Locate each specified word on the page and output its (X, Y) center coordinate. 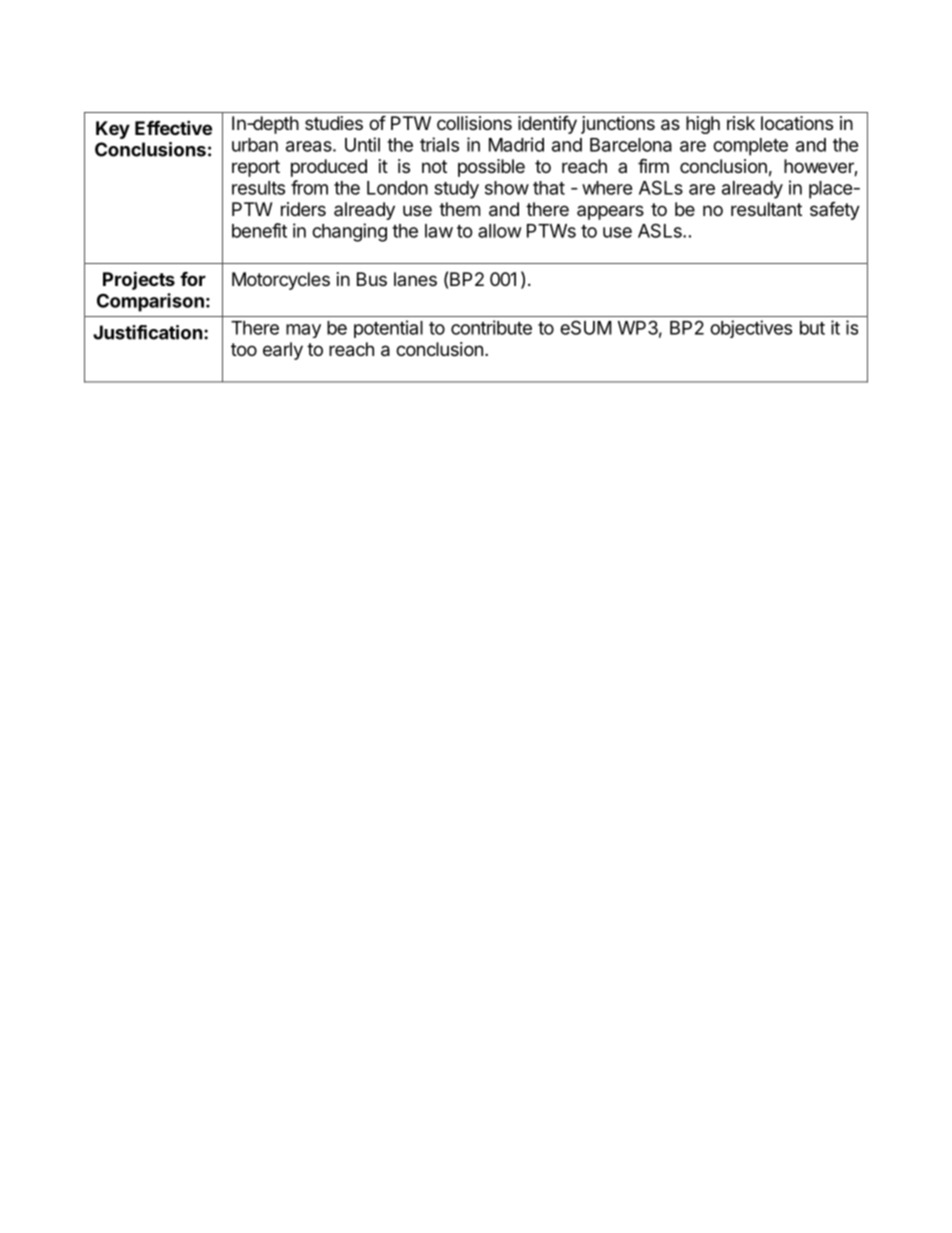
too (244, 349)
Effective (173, 127)
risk (741, 123)
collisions (474, 123)
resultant (766, 209)
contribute (491, 327)
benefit (259, 230)
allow (500, 231)
